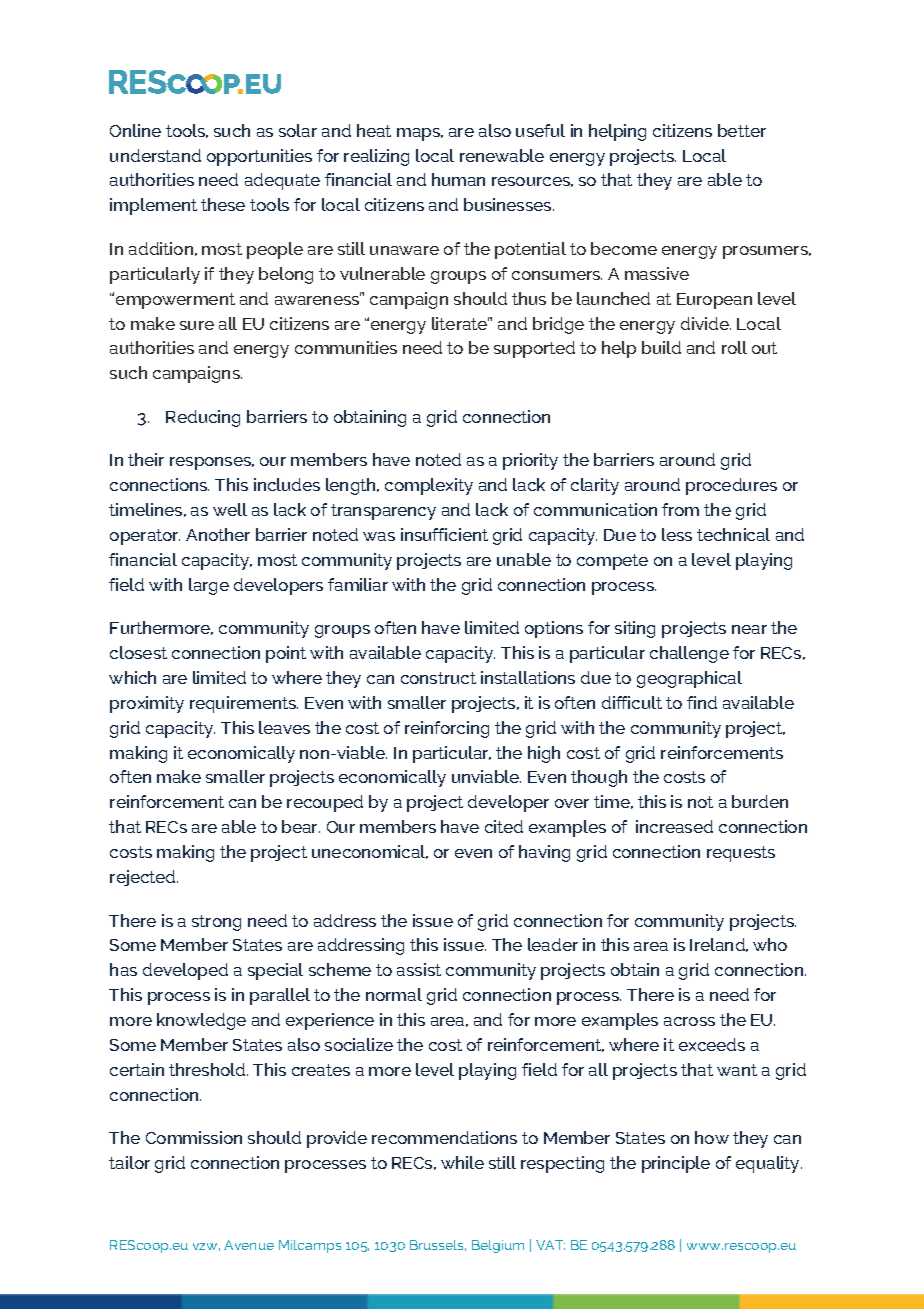  What do you see at coordinates (429, 486) in the screenshot?
I see `complexity` at bounding box center [429, 486].
